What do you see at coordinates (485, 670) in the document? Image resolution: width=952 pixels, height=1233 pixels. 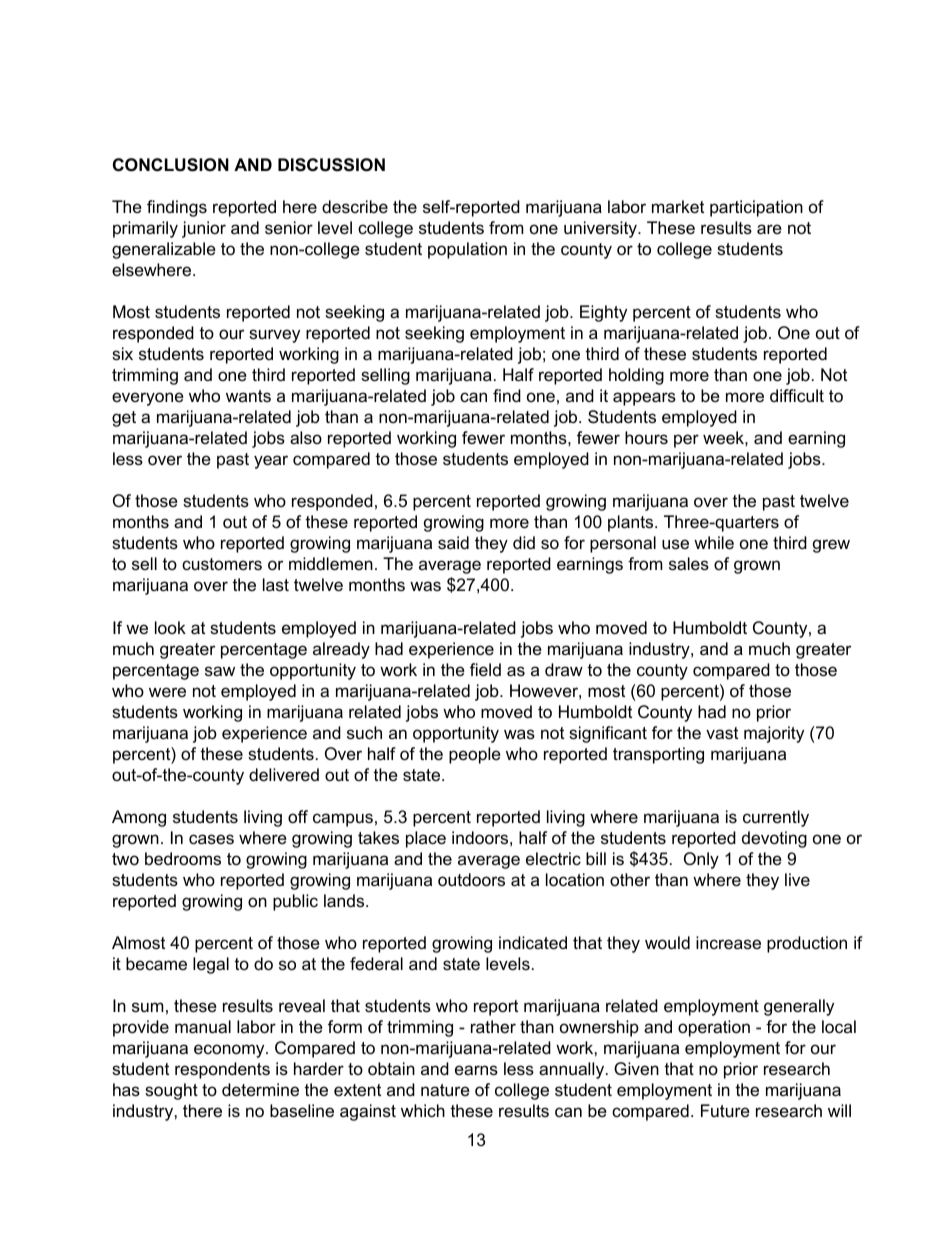 I see `field` at bounding box center [485, 670].
